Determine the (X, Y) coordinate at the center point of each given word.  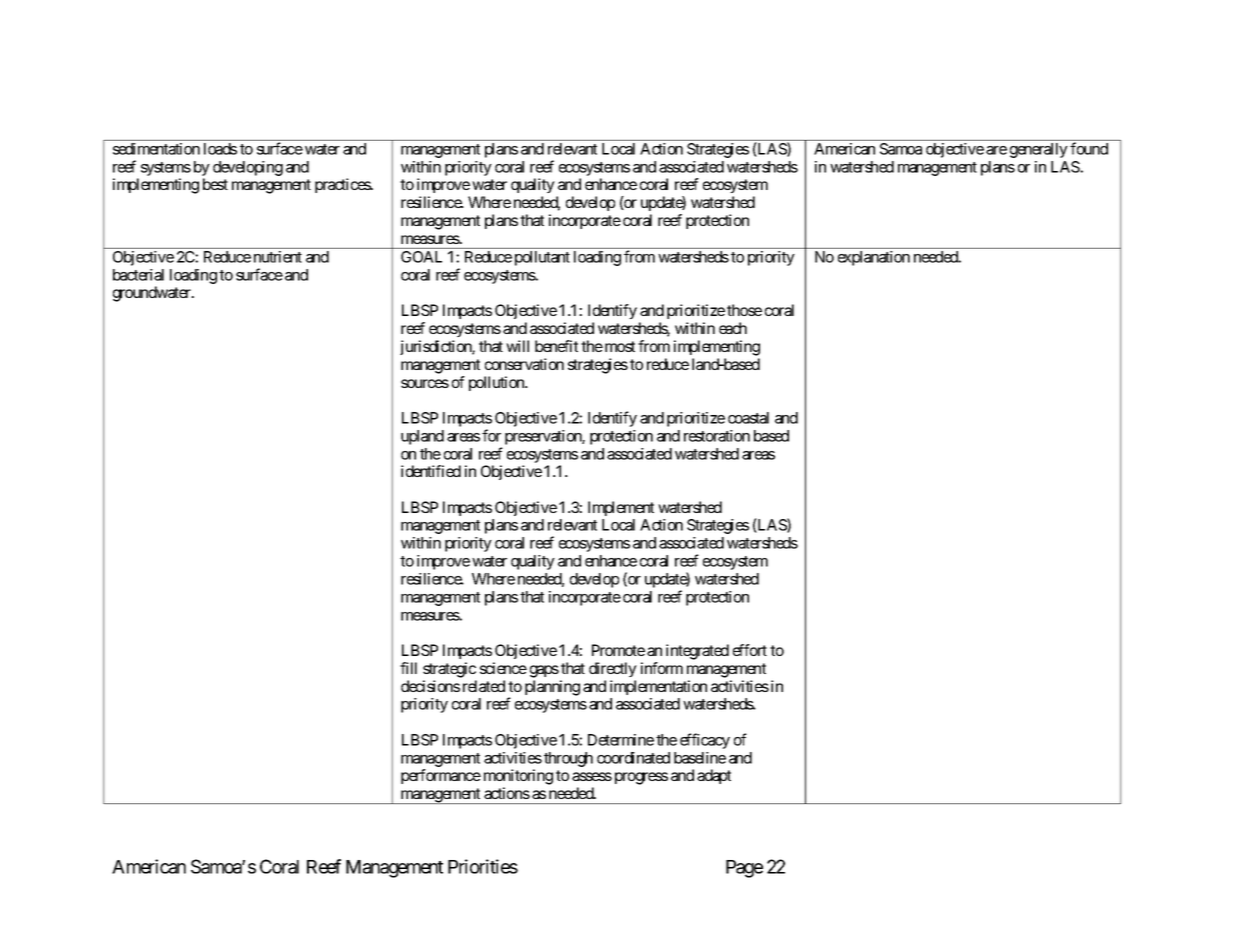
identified (431, 471)
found (1089, 148)
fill (408, 668)
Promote (618, 650)
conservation (524, 364)
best (215, 184)
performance (441, 776)
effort (750, 650)
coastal (748, 418)
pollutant (542, 258)
